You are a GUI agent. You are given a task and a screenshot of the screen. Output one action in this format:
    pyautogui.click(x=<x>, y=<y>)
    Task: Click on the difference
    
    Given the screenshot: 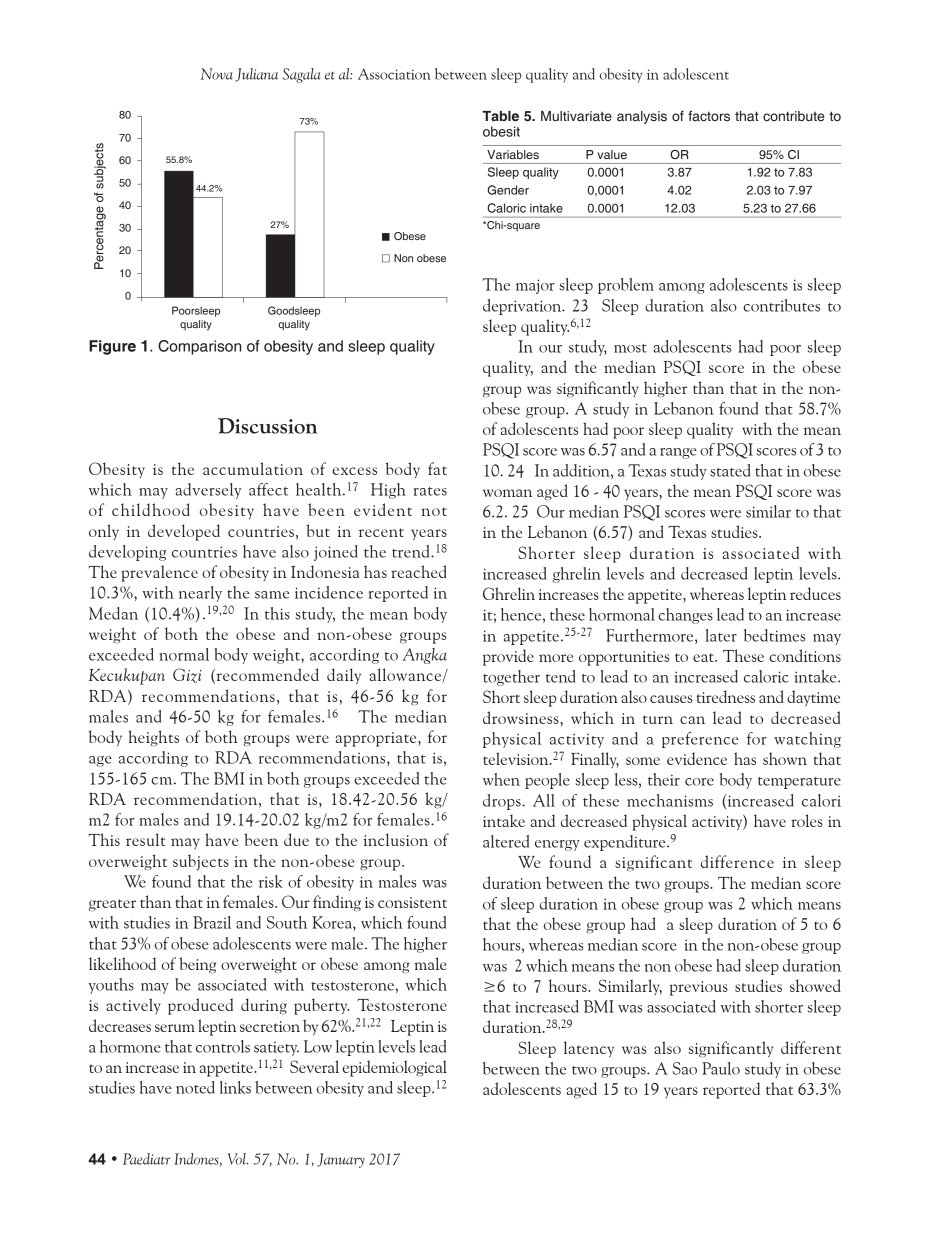 What is the action you would take?
    pyautogui.click(x=737, y=861)
